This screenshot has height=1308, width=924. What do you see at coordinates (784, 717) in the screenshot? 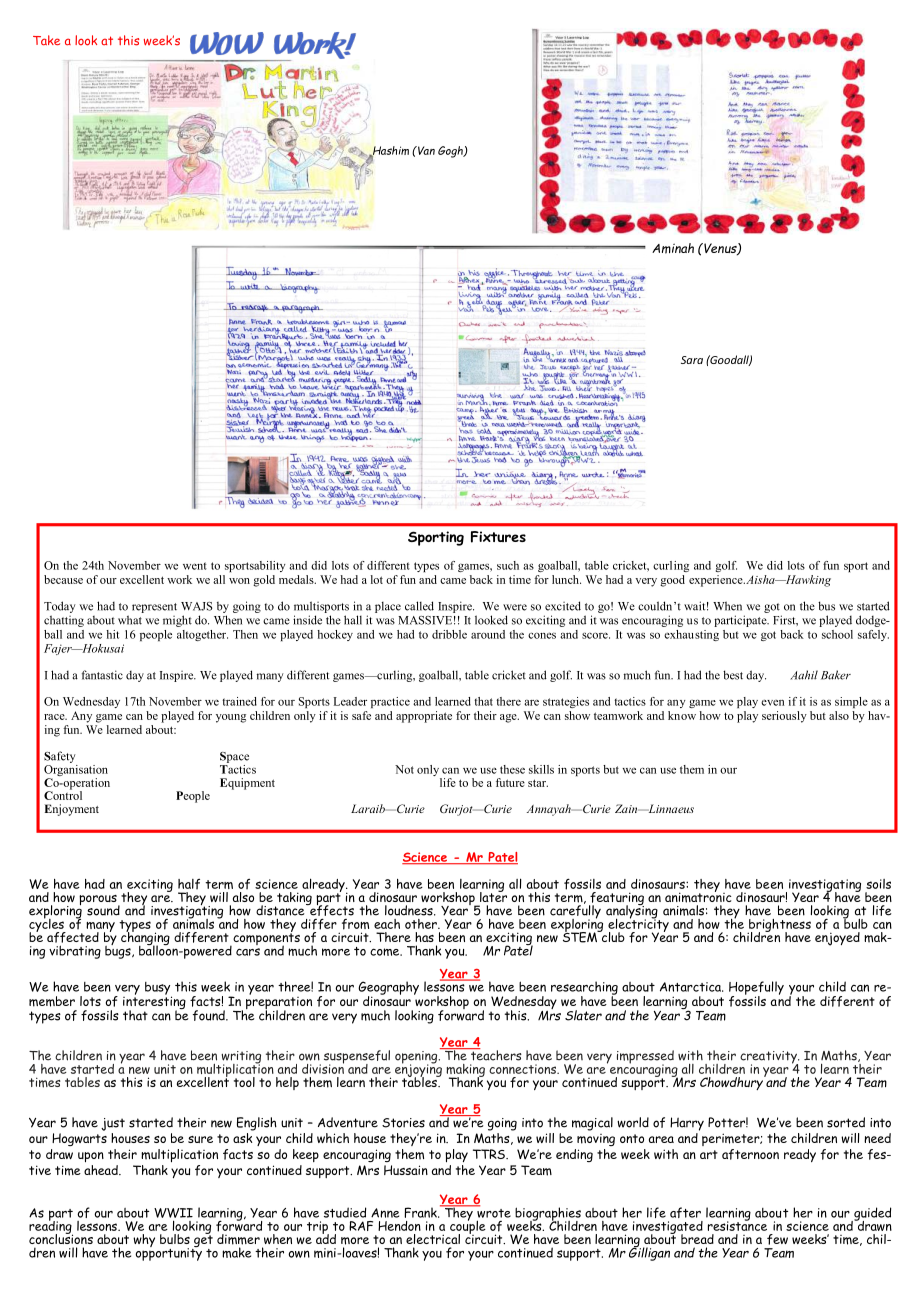
I see `seriously` at bounding box center [784, 717].
